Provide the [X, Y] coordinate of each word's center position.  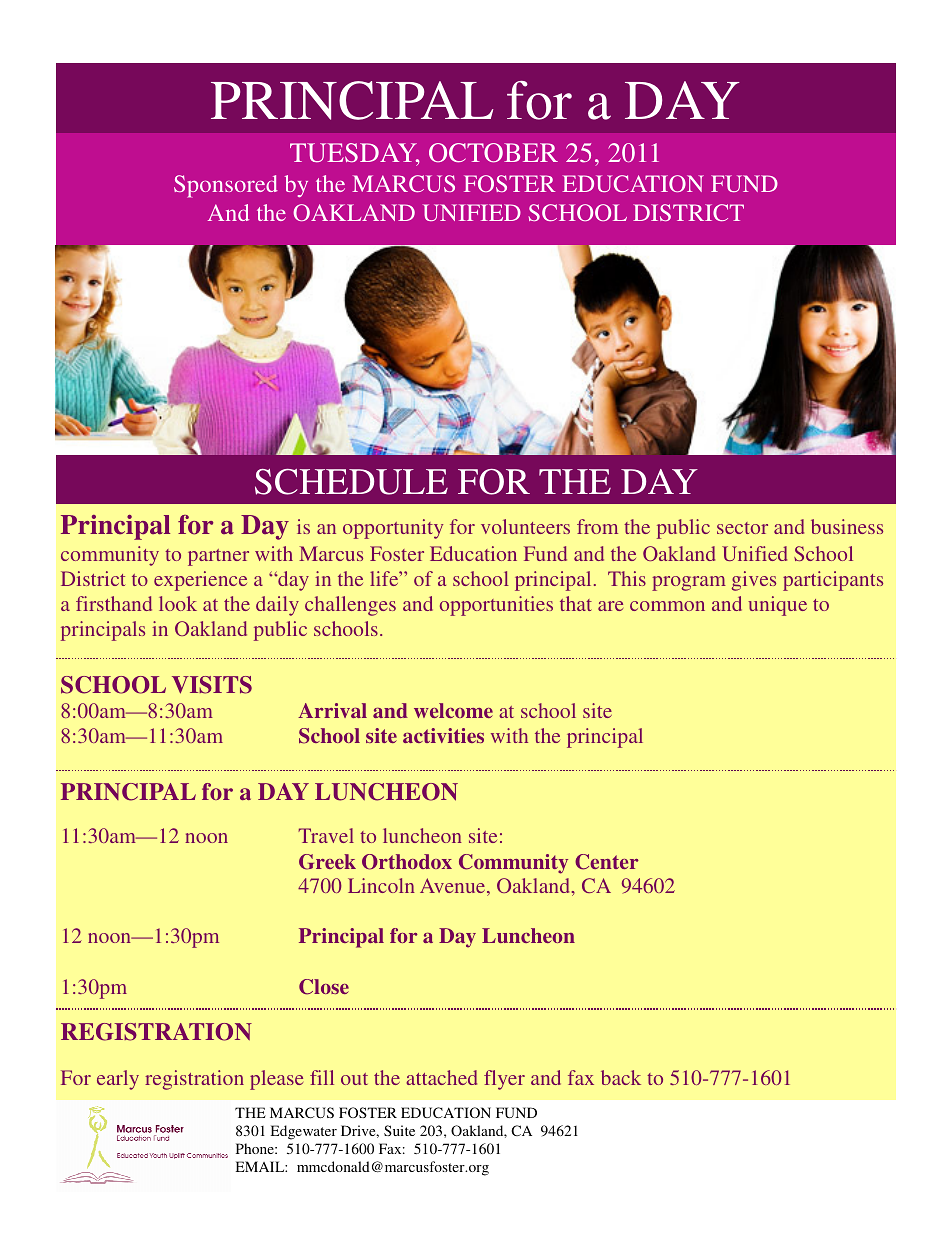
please [276, 1080]
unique [777, 606]
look [178, 603]
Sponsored [226, 186]
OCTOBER [493, 153]
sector [742, 528]
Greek [327, 862]
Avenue [454, 887]
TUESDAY [355, 154]
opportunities [496, 606]
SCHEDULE [351, 482]
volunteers [525, 526]
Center [607, 862]
